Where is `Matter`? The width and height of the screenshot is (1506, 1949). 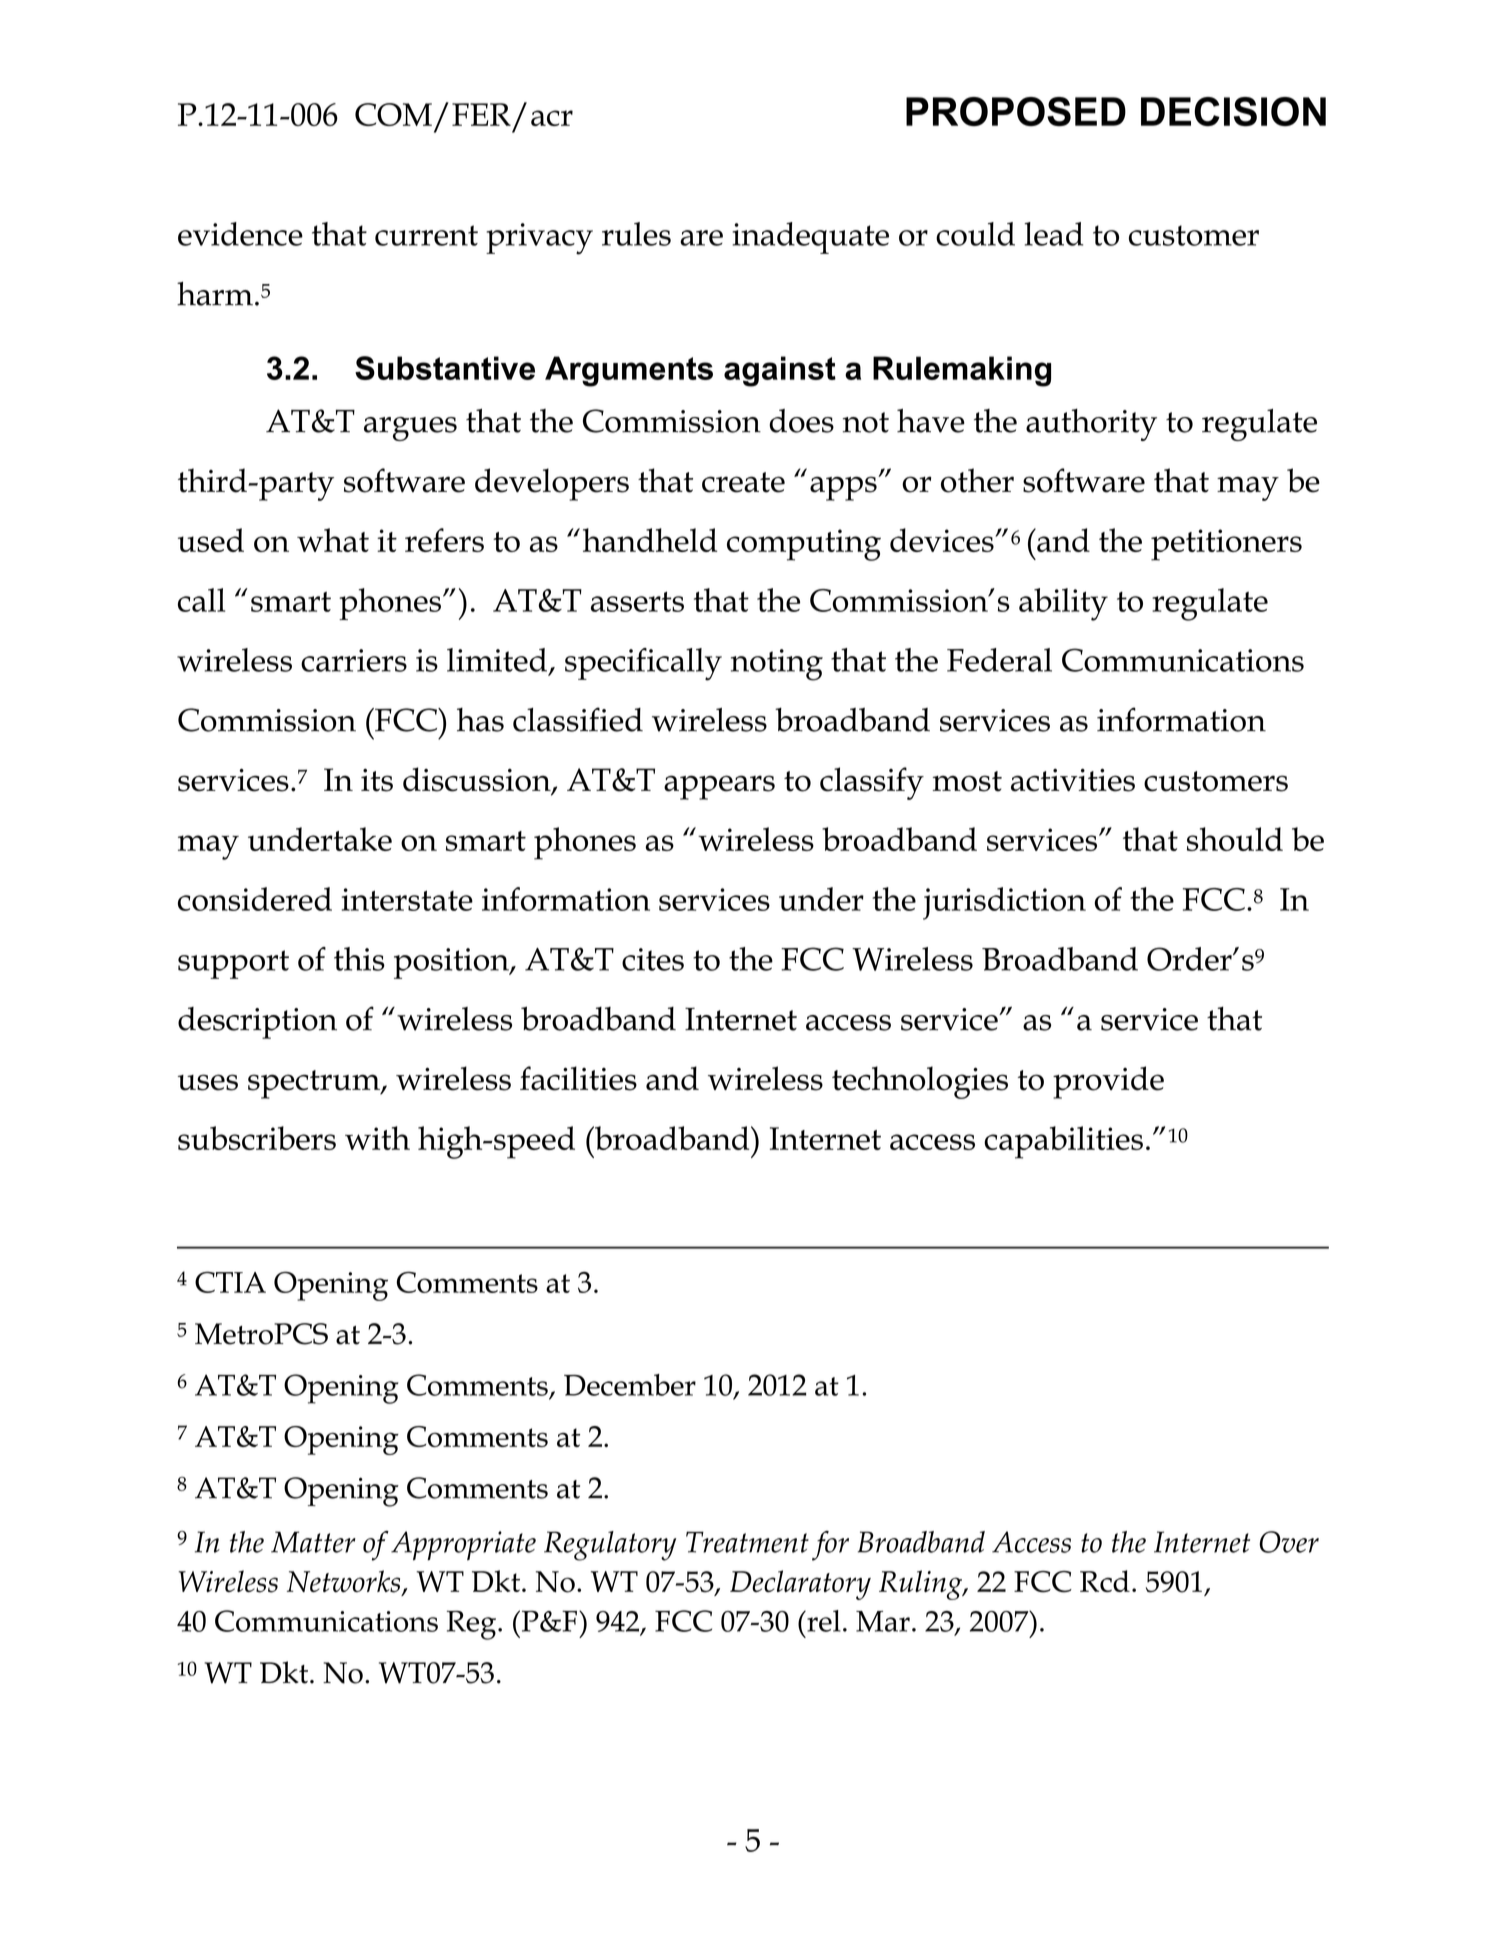 Matter is located at coordinates (313, 1542).
